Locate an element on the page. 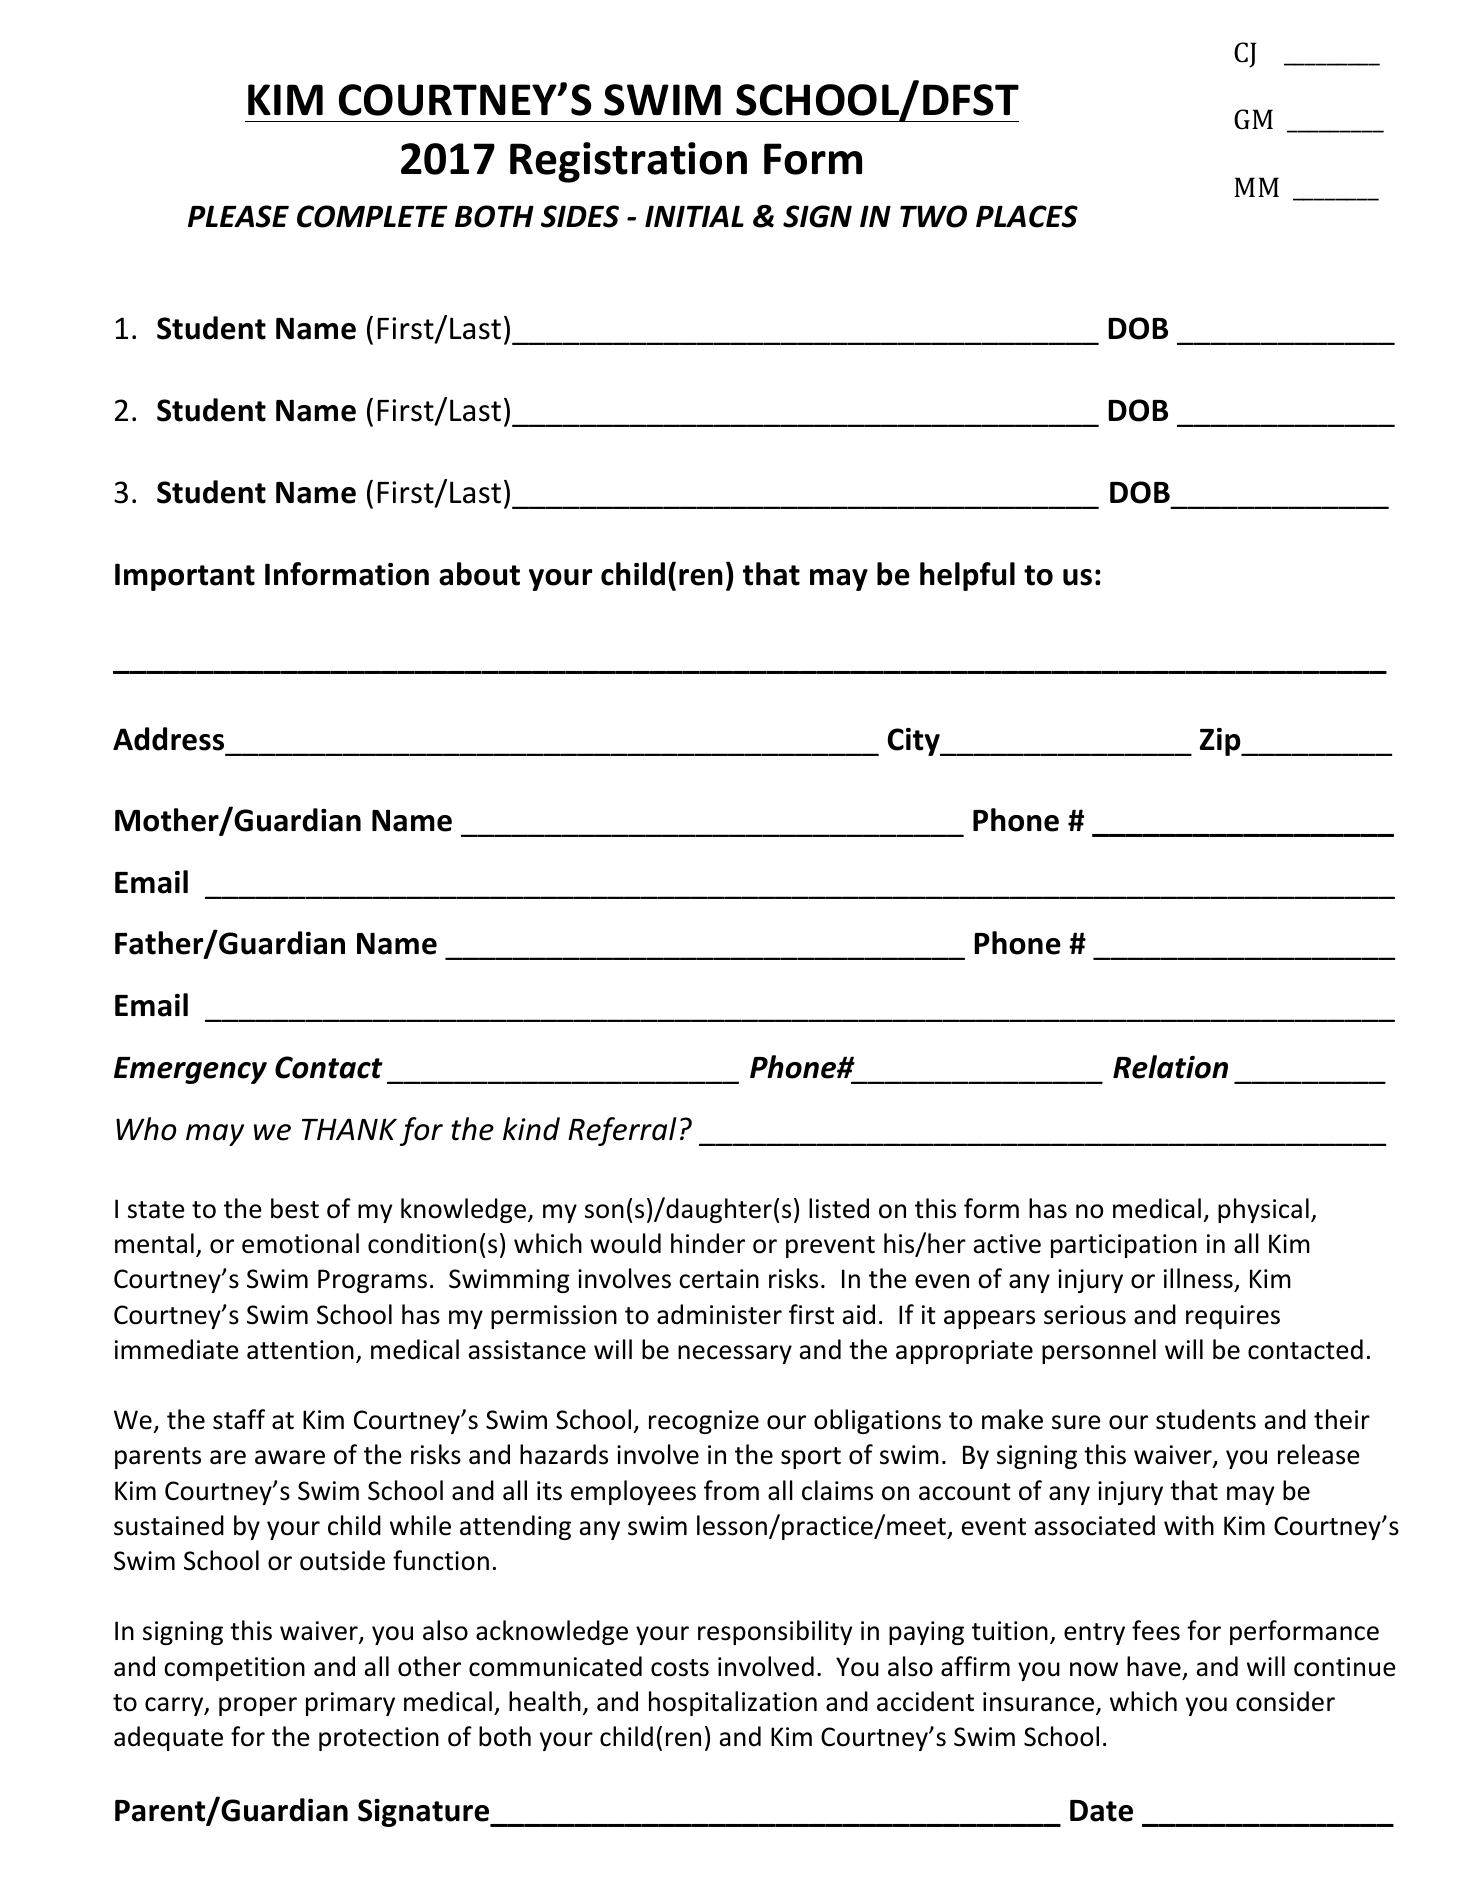 This document has height=1904, width=1471. Referral is located at coordinates (622, 1131).
